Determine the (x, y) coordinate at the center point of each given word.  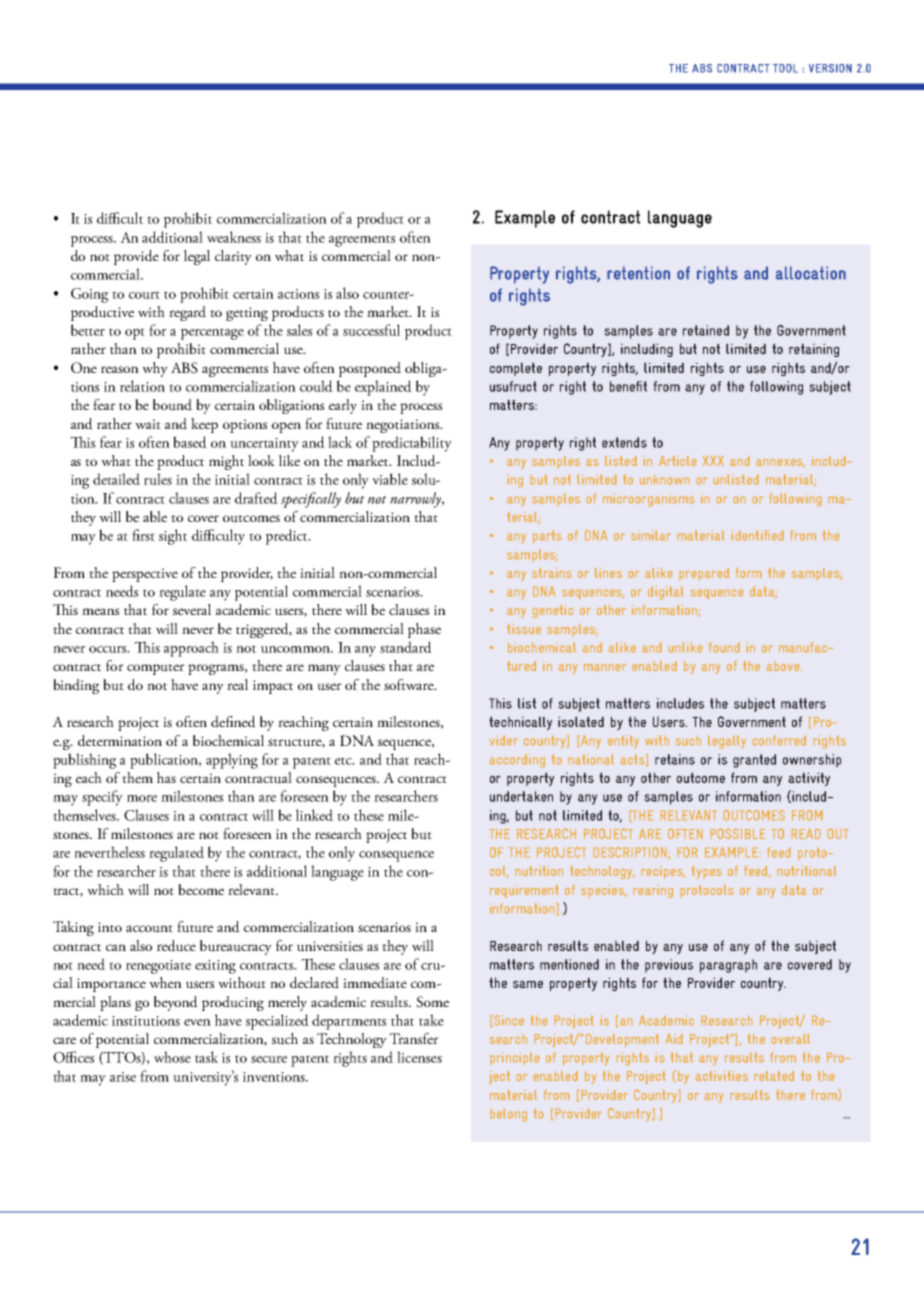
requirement (524, 891)
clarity (233, 257)
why (155, 369)
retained (706, 330)
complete (516, 369)
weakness (234, 237)
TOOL (785, 68)
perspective (145, 575)
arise (123, 1077)
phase (424, 630)
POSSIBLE (738, 834)
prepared (704, 573)
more (142, 798)
